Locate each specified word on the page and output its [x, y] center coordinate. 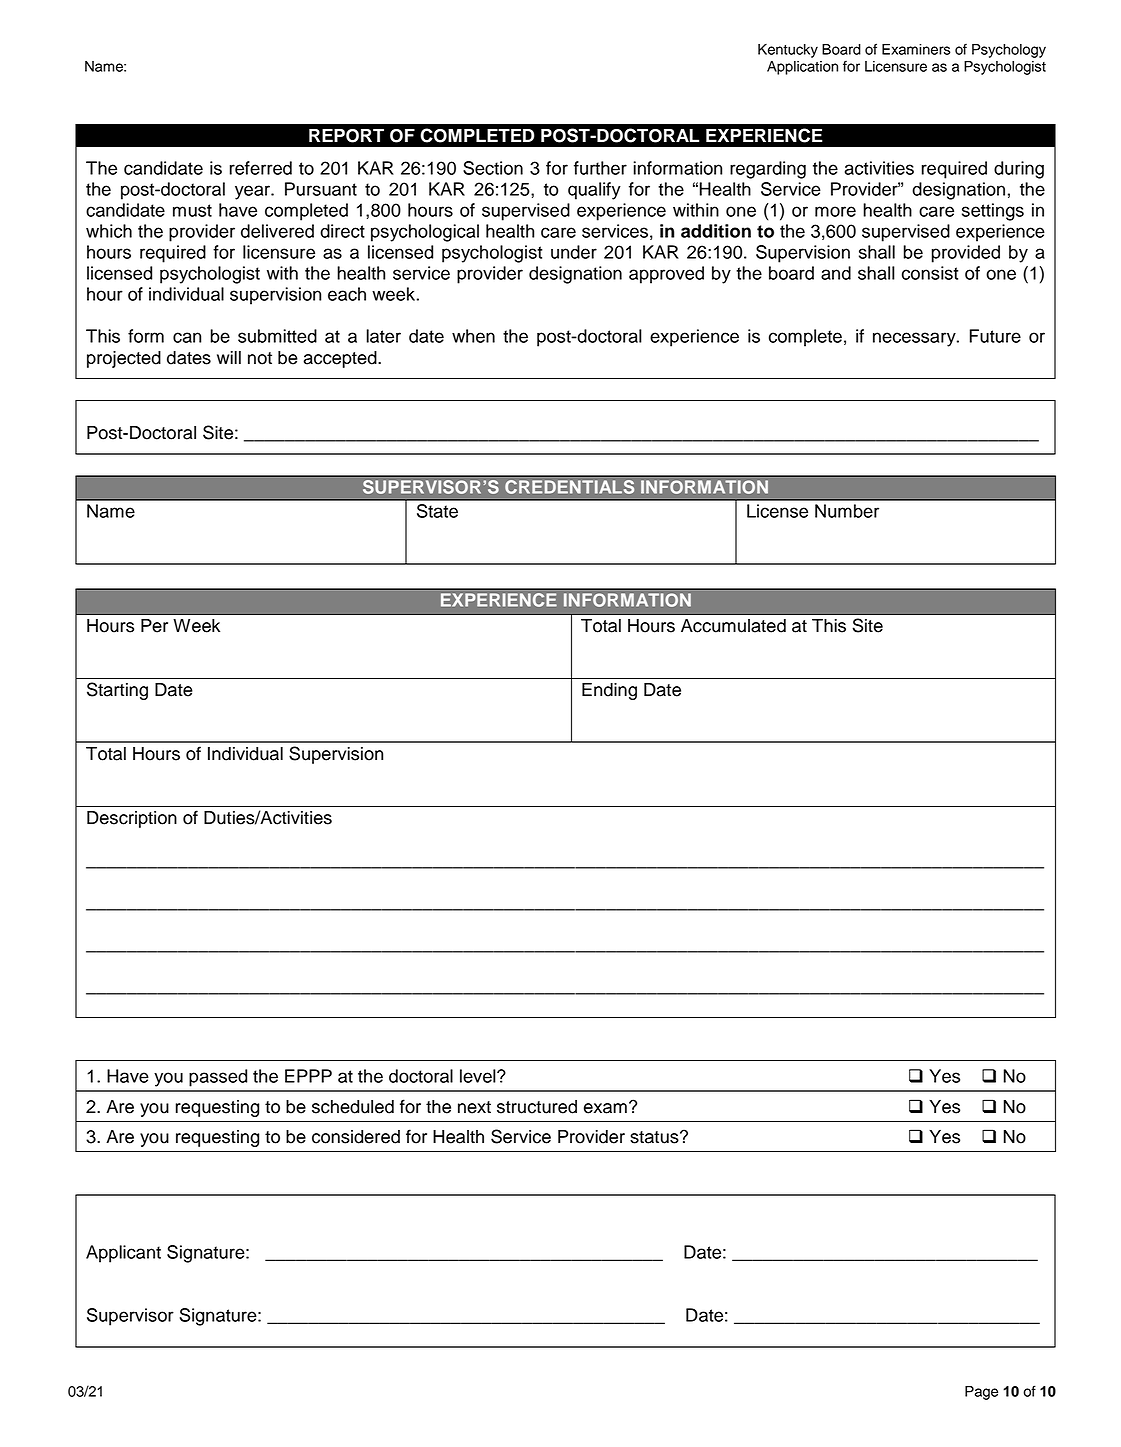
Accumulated [733, 626]
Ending [609, 691]
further [600, 168]
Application [802, 68]
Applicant [123, 1254]
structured [537, 1107]
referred [261, 168]
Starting [117, 691]
